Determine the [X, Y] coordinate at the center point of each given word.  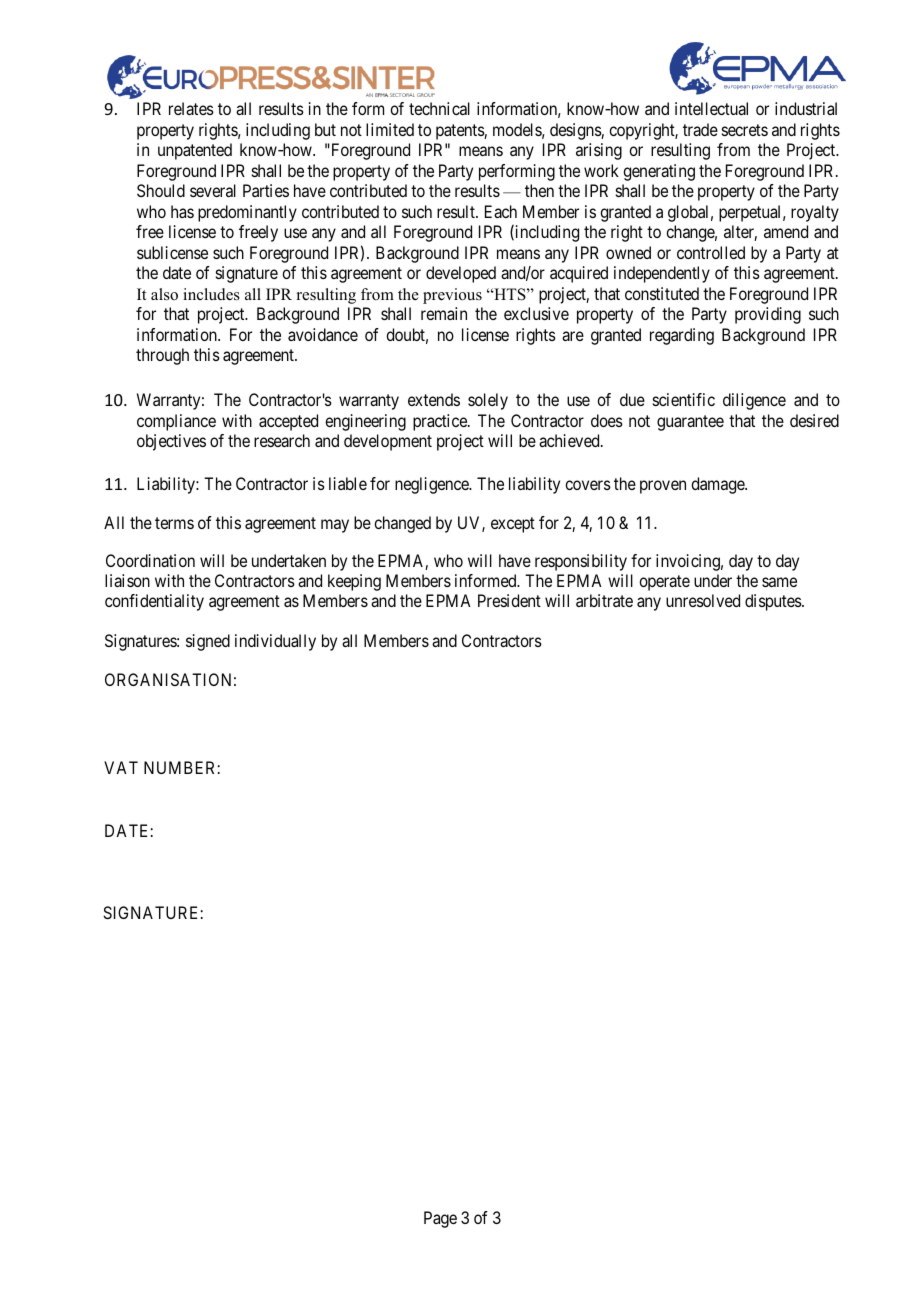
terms [174, 523]
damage [718, 485]
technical [439, 108]
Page [440, 1219]
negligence [433, 485]
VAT [121, 767]
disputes [774, 602]
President [509, 600]
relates [191, 108]
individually [275, 642]
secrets [745, 130]
